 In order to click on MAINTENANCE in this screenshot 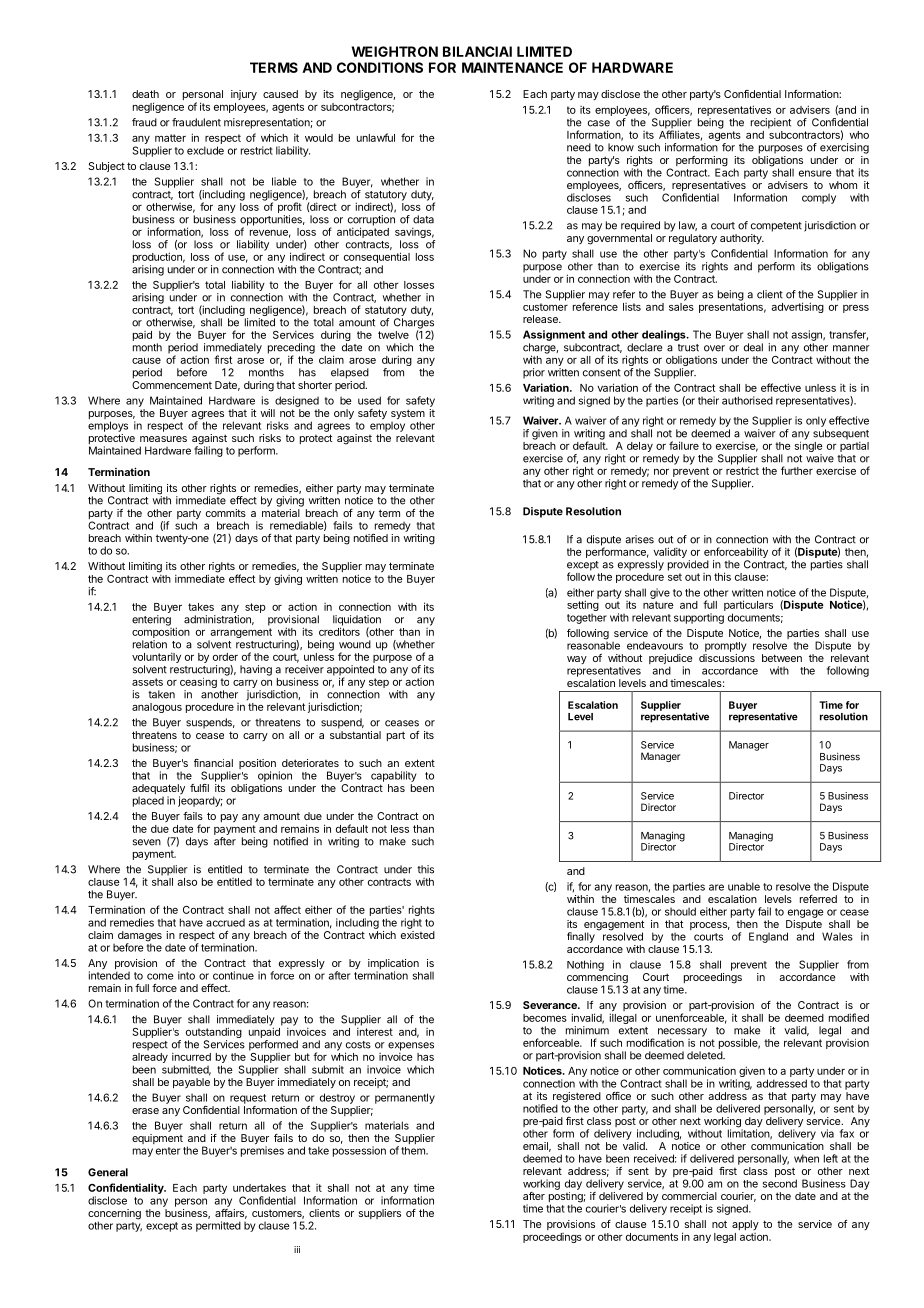, I will do `click(512, 67)`.
